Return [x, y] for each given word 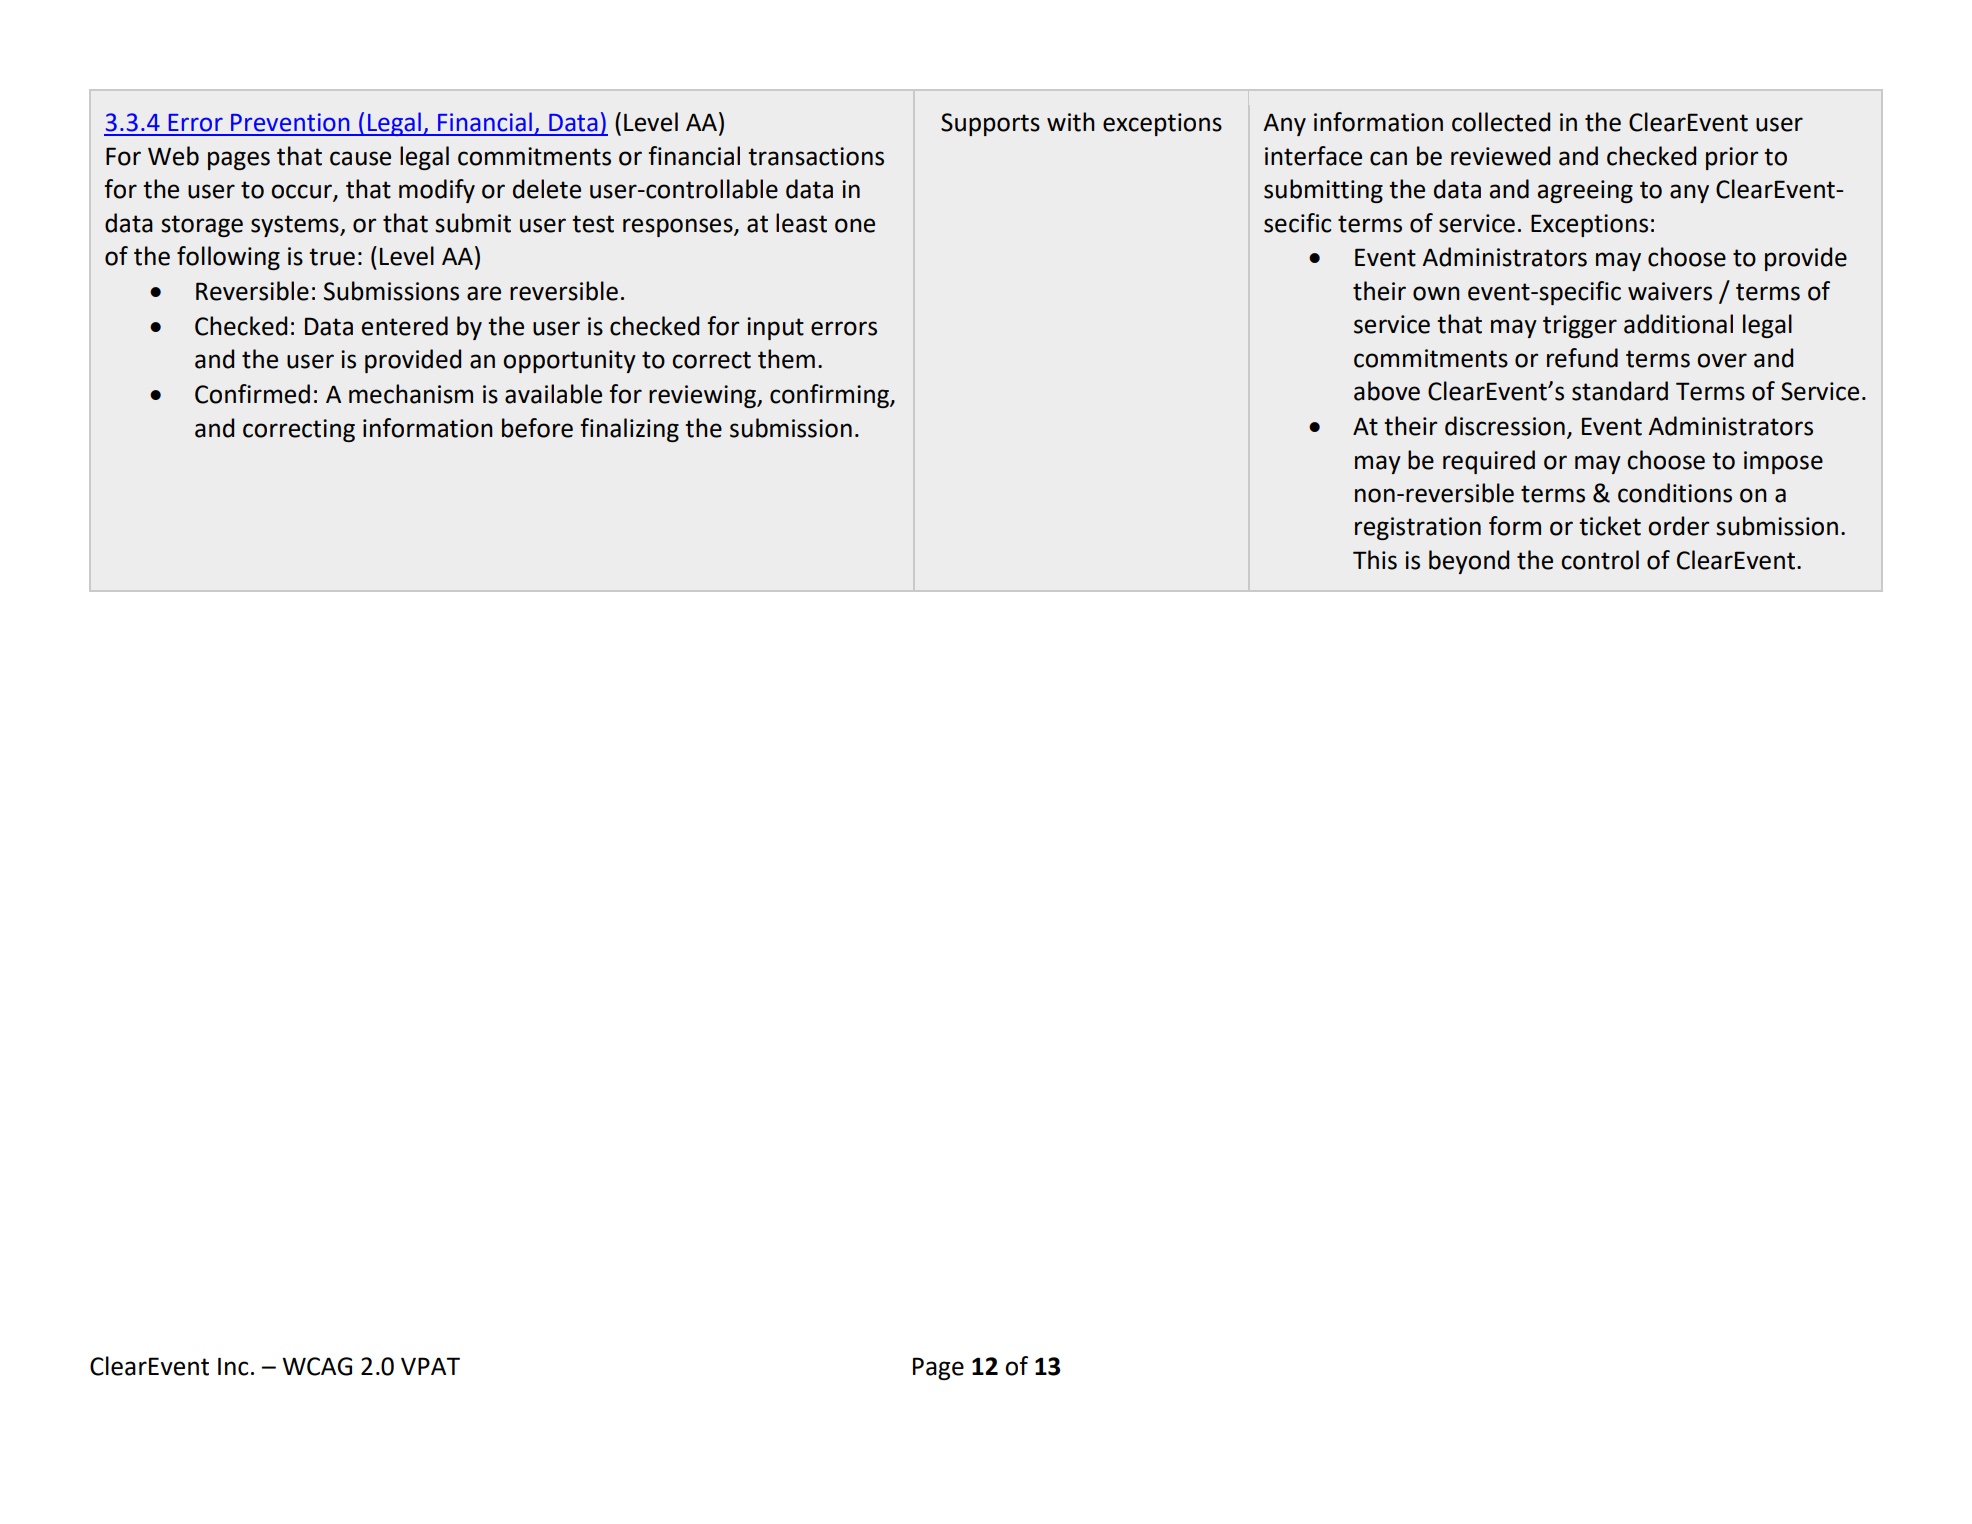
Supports [990, 124]
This [1375, 560]
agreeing [1585, 191]
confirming [830, 396]
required [1489, 462]
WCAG [317, 1366]
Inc [233, 1367]
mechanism [411, 394]
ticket [1610, 526]
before [537, 428]
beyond [1469, 562]
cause [360, 158]
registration [1418, 528]
